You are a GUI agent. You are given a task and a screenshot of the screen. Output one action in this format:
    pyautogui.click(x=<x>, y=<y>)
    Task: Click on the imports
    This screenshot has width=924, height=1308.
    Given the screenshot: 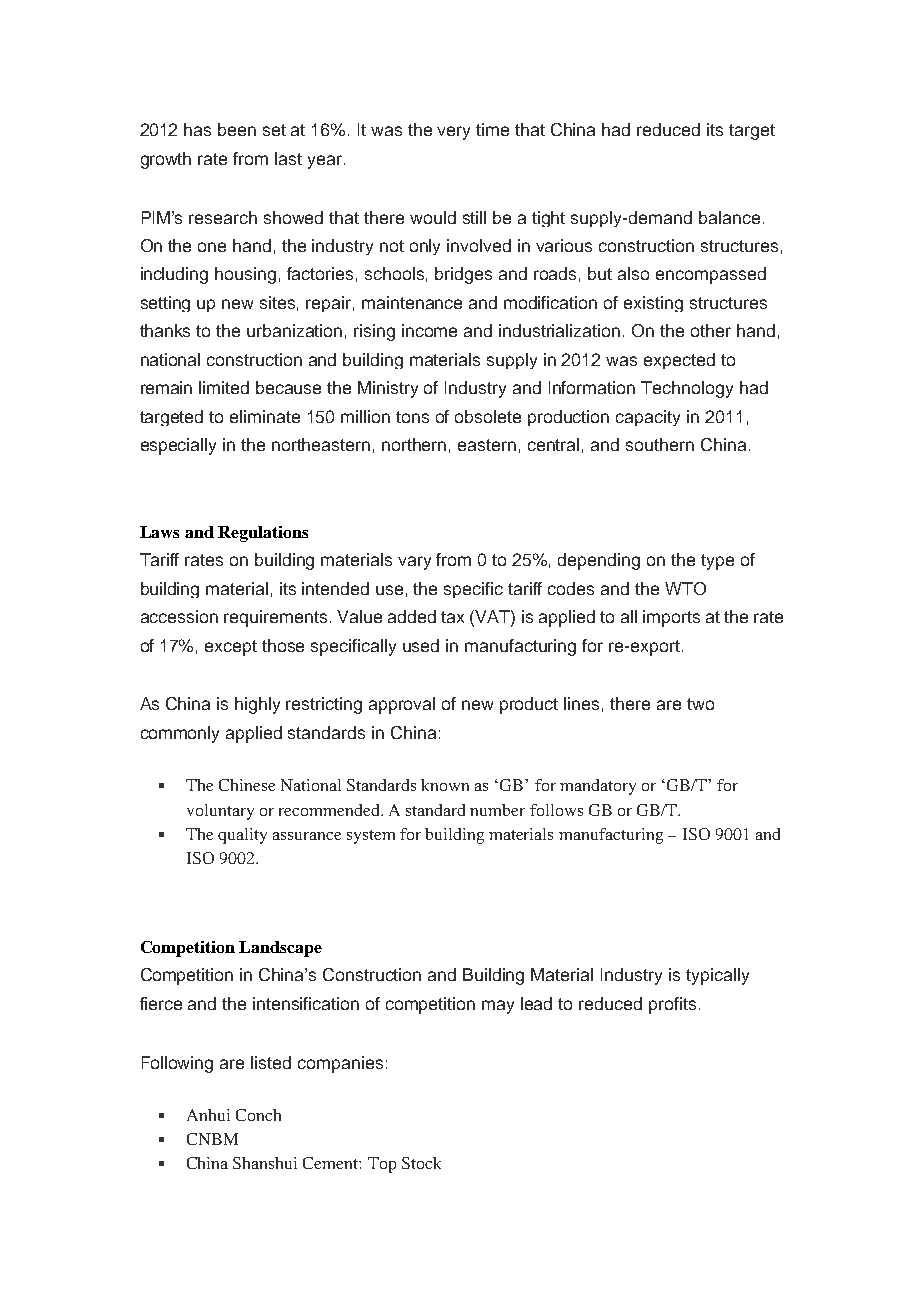 What is the action you would take?
    pyautogui.click(x=671, y=618)
